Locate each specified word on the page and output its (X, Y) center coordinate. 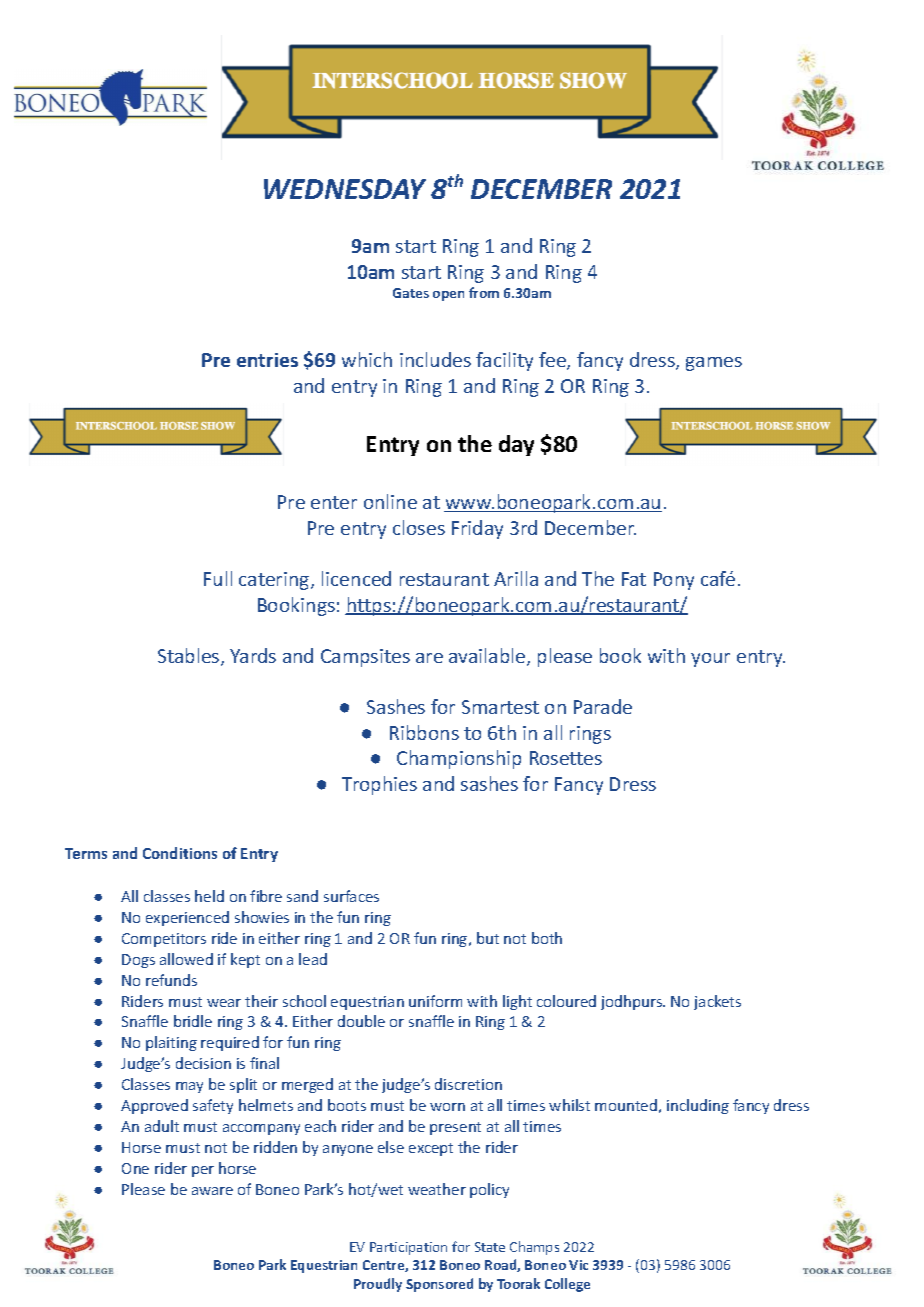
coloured (566, 1001)
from (484, 292)
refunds (171, 980)
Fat (634, 579)
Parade (603, 706)
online (390, 501)
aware (212, 1191)
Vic (578, 1265)
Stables (190, 657)
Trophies (379, 785)
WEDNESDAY (345, 189)
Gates (411, 293)
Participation (408, 1248)
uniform (435, 1001)
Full (218, 578)
